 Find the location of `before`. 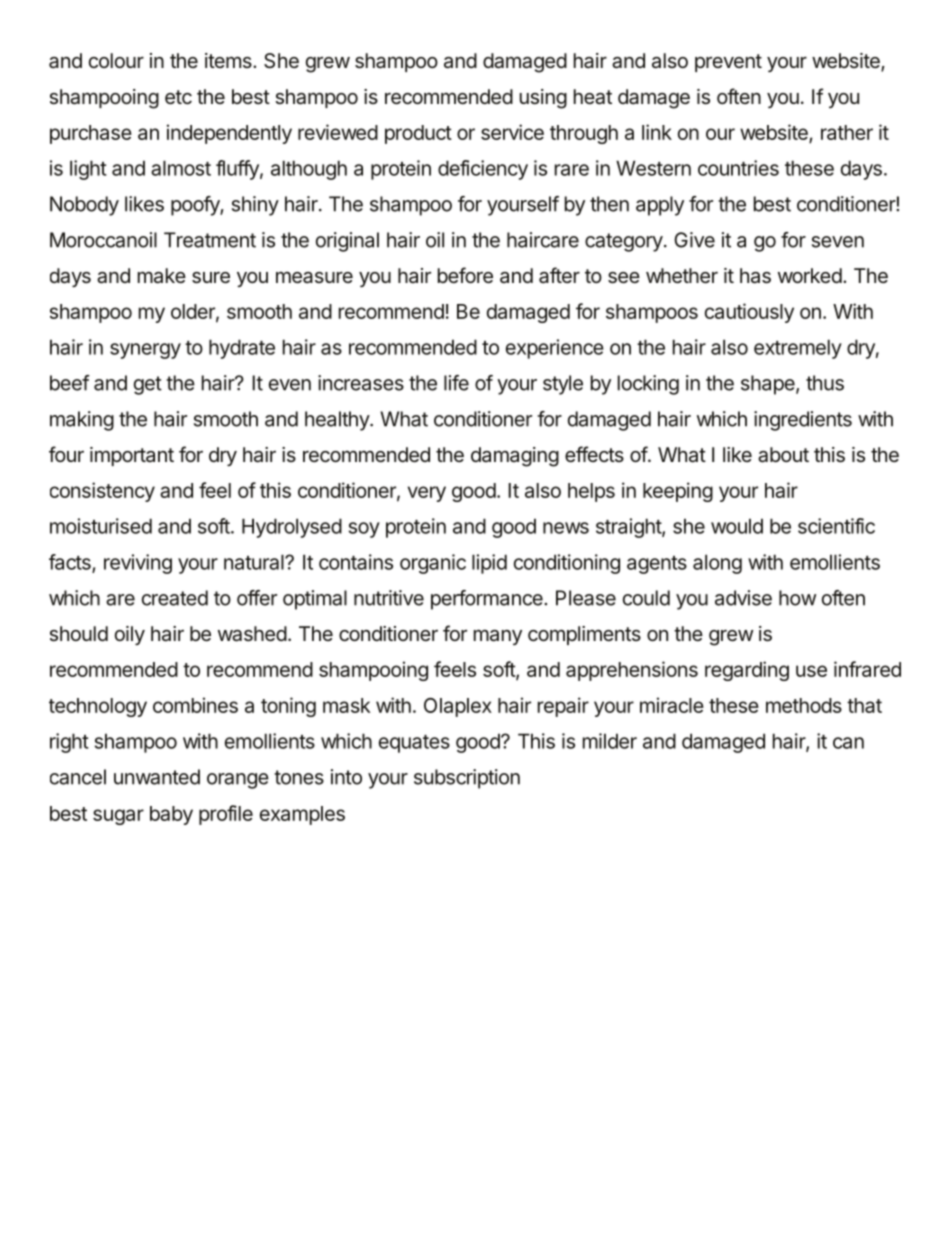

before is located at coordinates (465, 275).
